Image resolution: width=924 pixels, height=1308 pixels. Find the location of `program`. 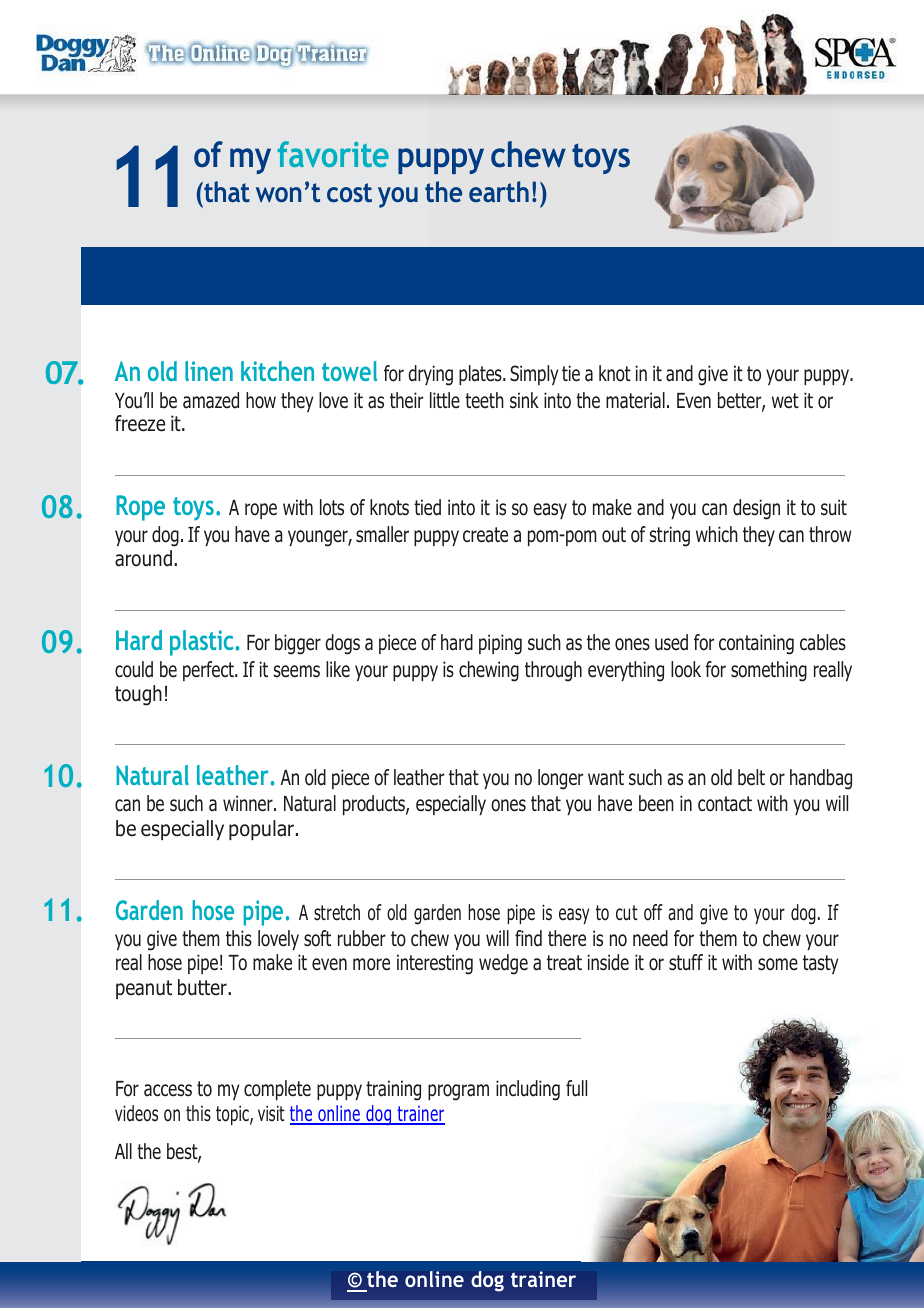

program is located at coordinates (458, 1092).
